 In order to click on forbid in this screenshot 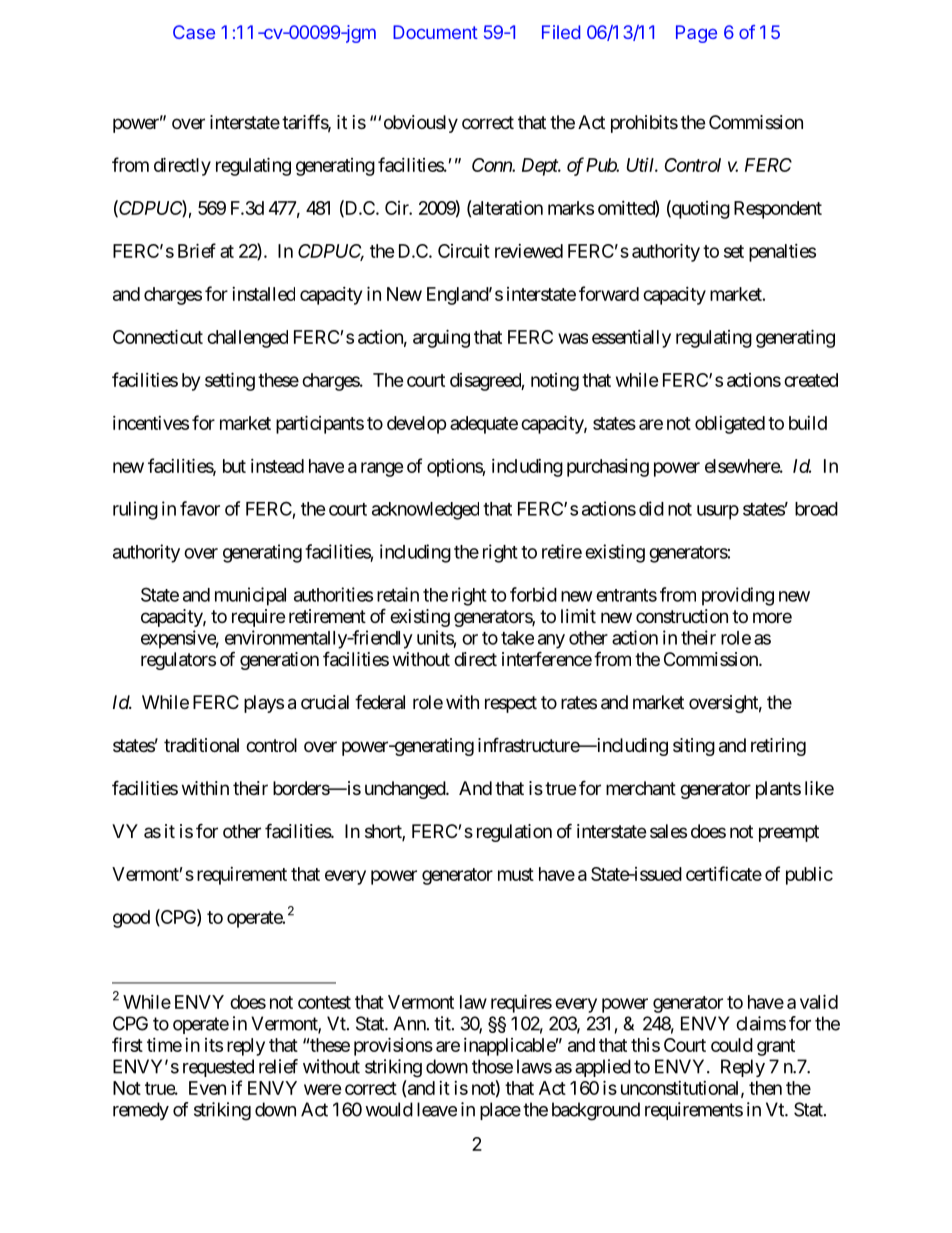, I will do `click(533, 594)`.
